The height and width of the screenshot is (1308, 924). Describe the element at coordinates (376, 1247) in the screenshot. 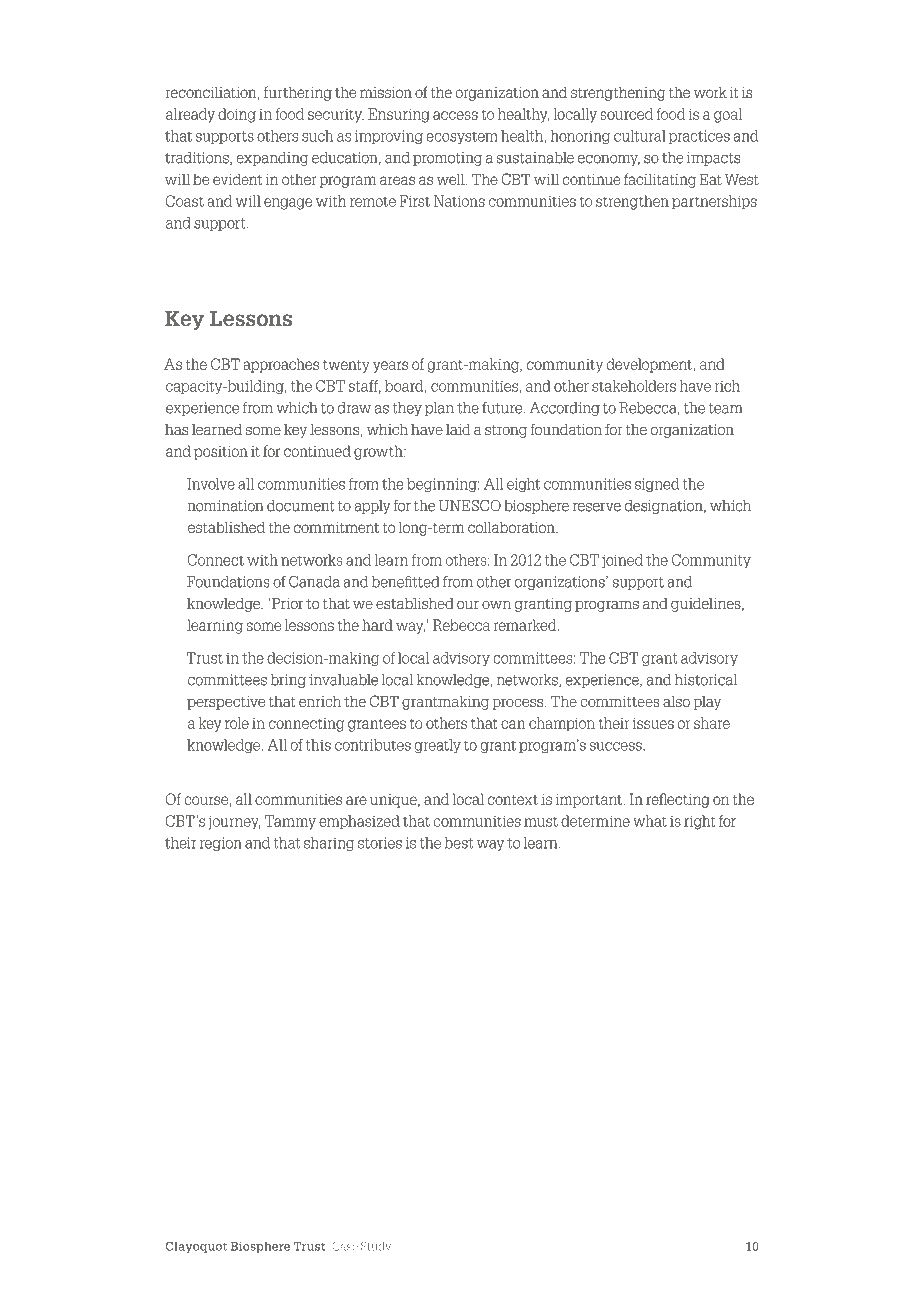

I see `Study` at that location.
